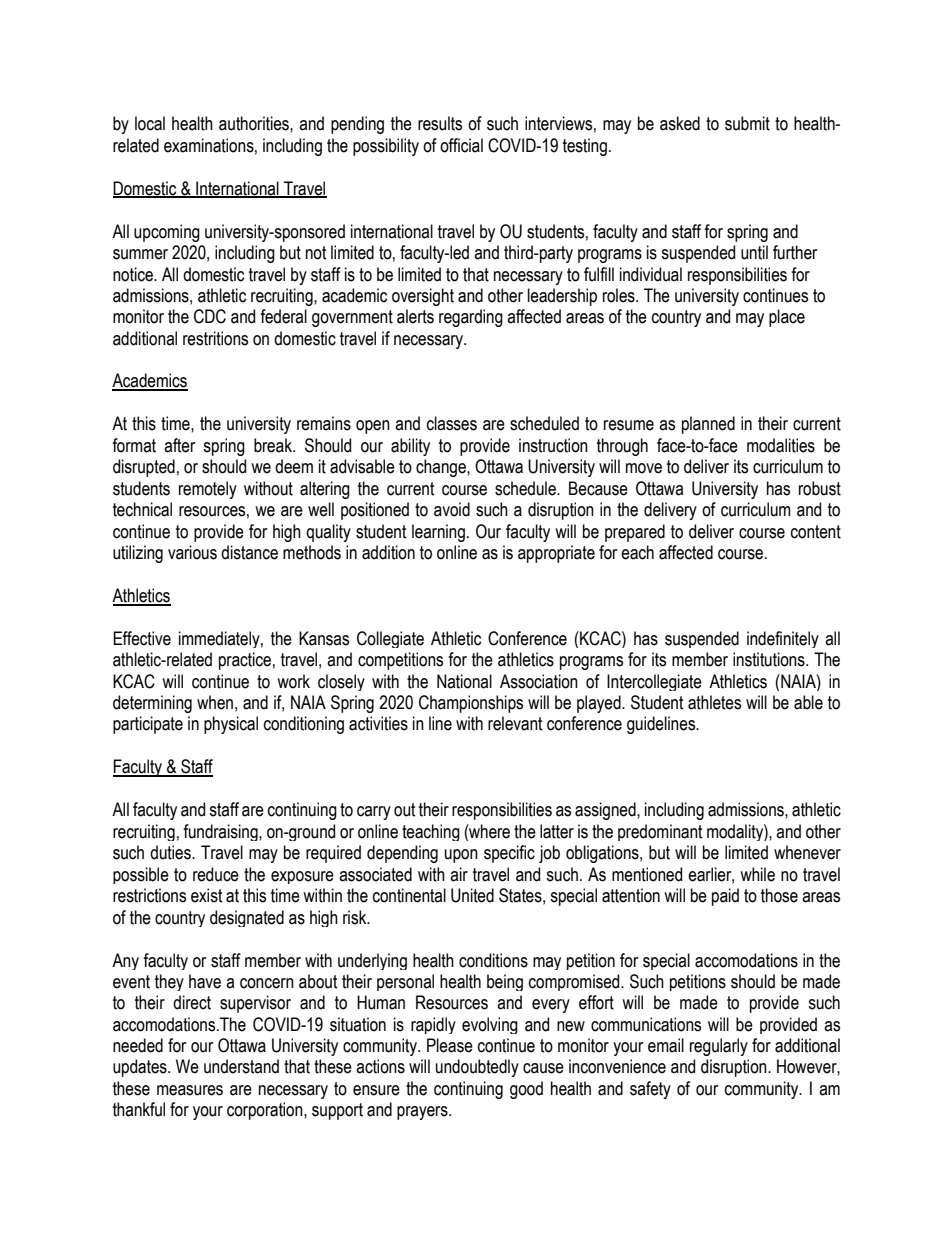 This screenshot has height=1233, width=952. Describe the element at coordinates (452, 423) in the screenshot. I see `classes` at that location.
